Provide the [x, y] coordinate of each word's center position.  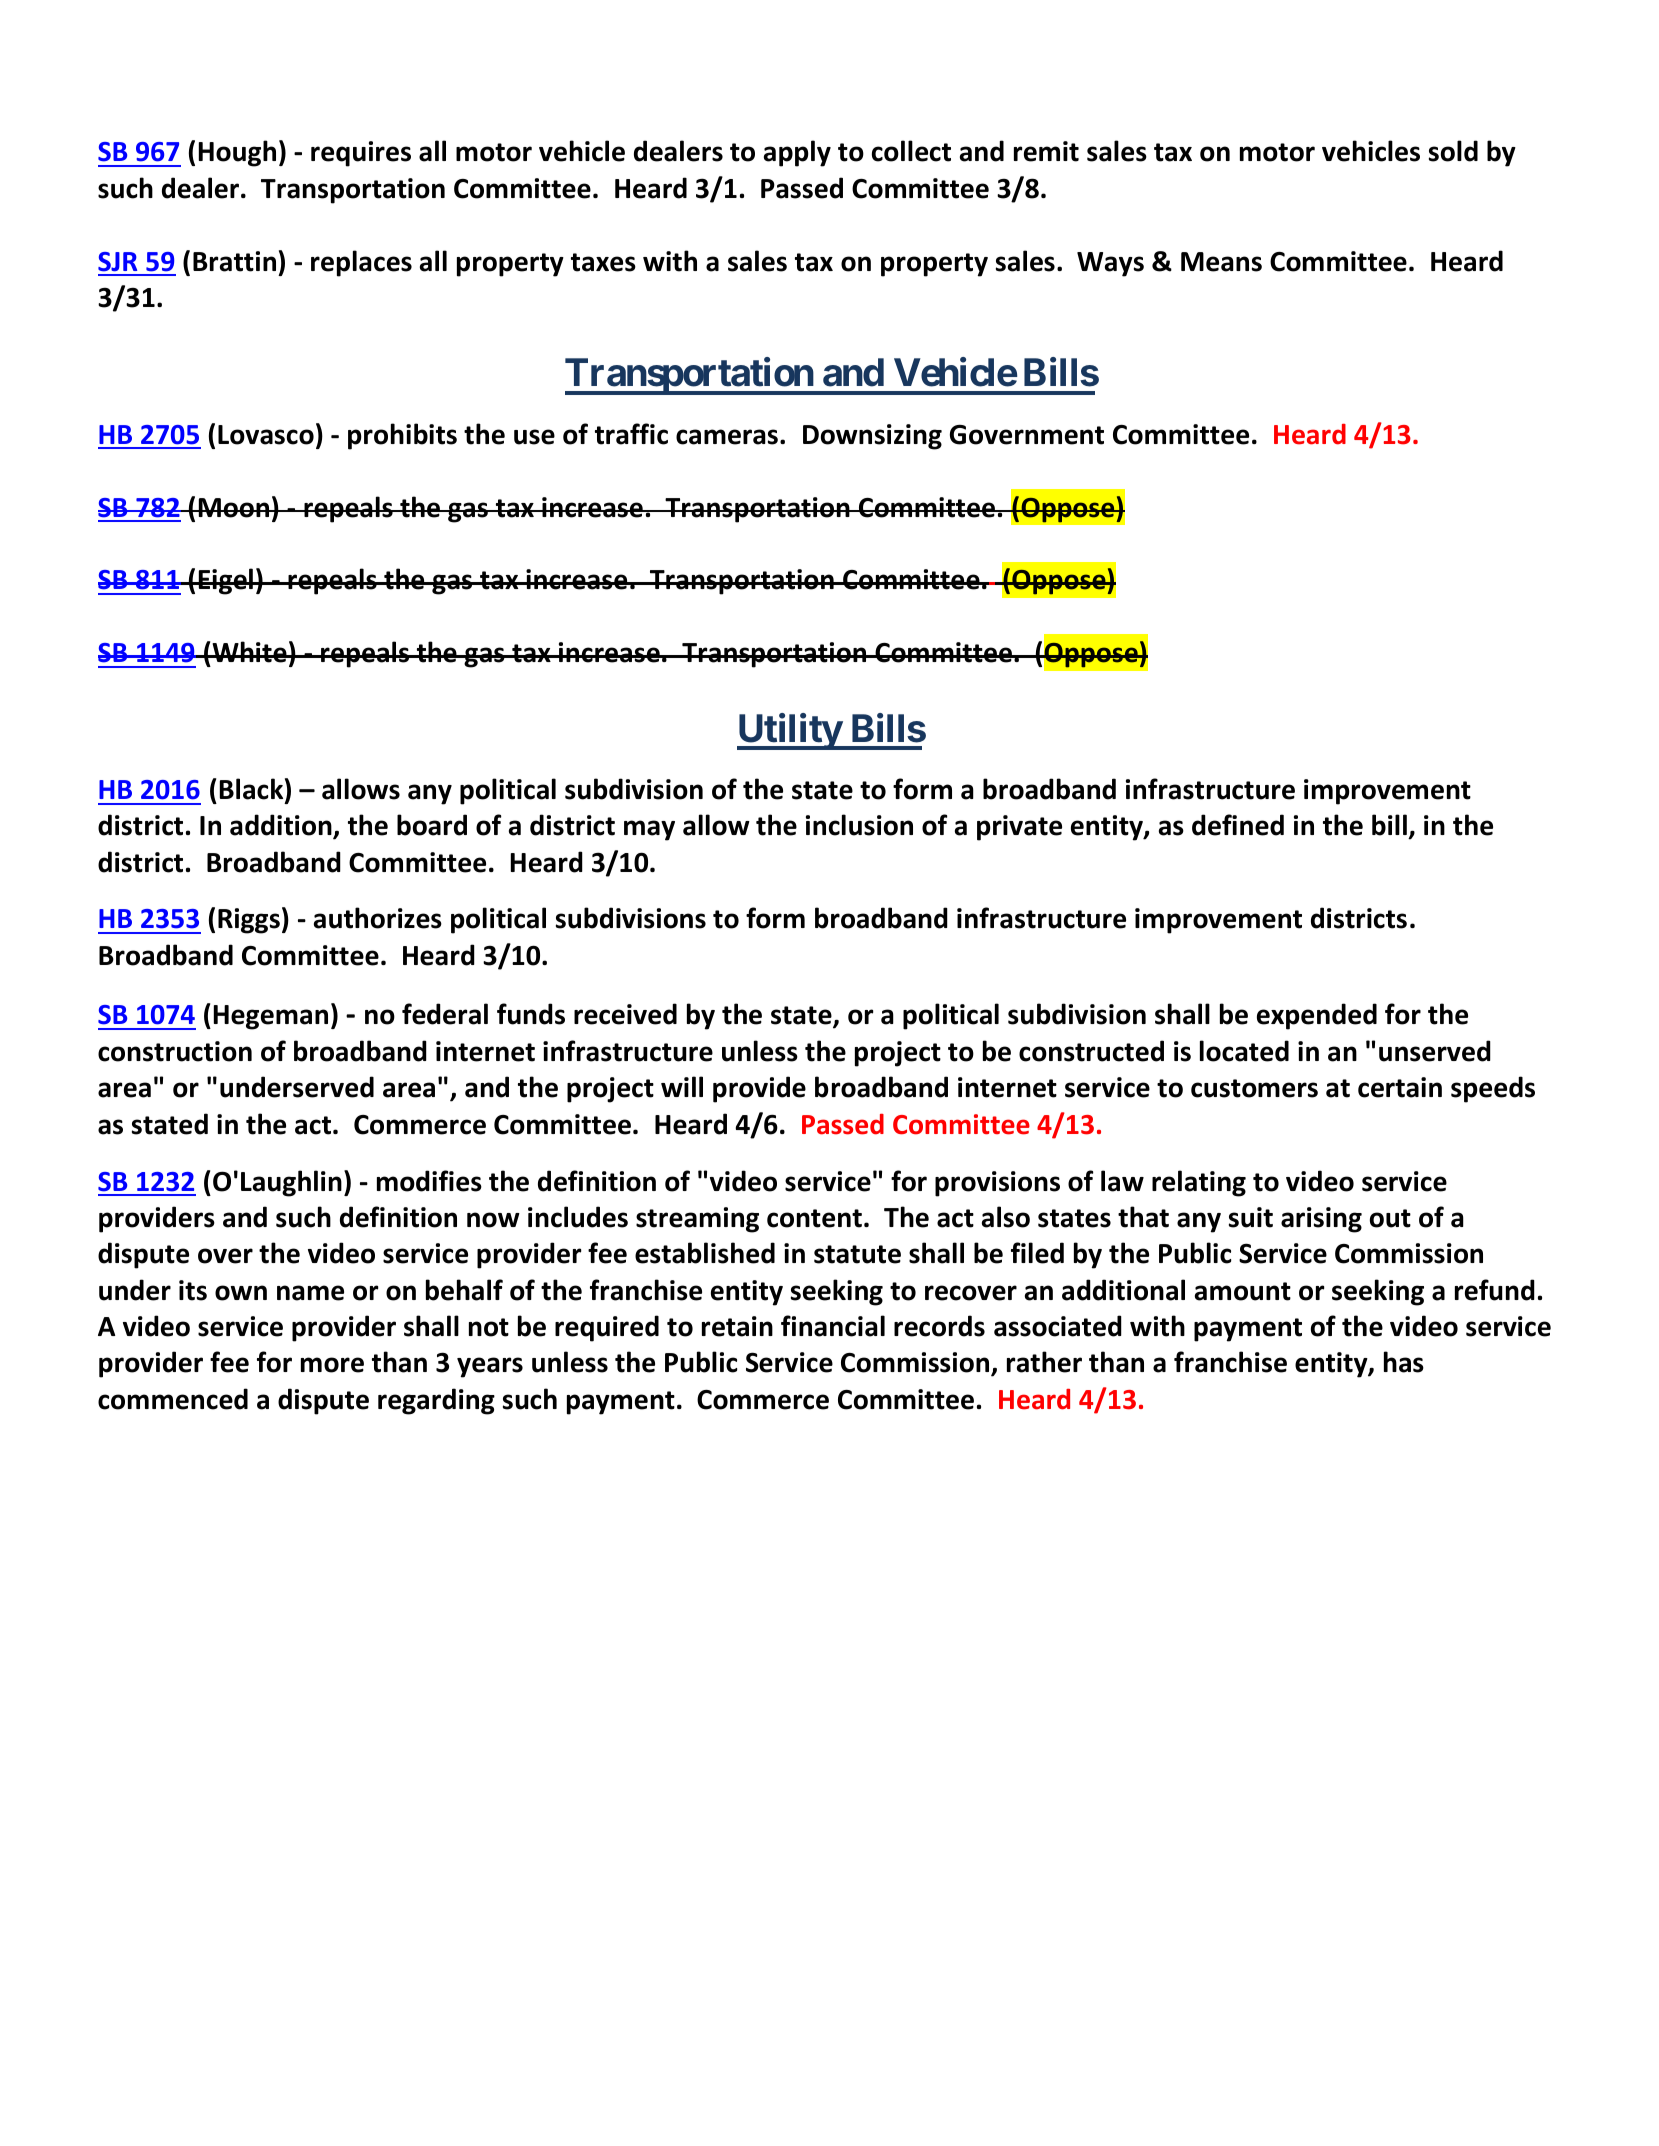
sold [1453, 151]
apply [797, 153]
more [332, 1365]
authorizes [378, 918]
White [249, 652]
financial [833, 1326]
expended [1317, 1016]
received [625, 1014]
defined [1238, 825]
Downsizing [872, 437]
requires [361, 154]
